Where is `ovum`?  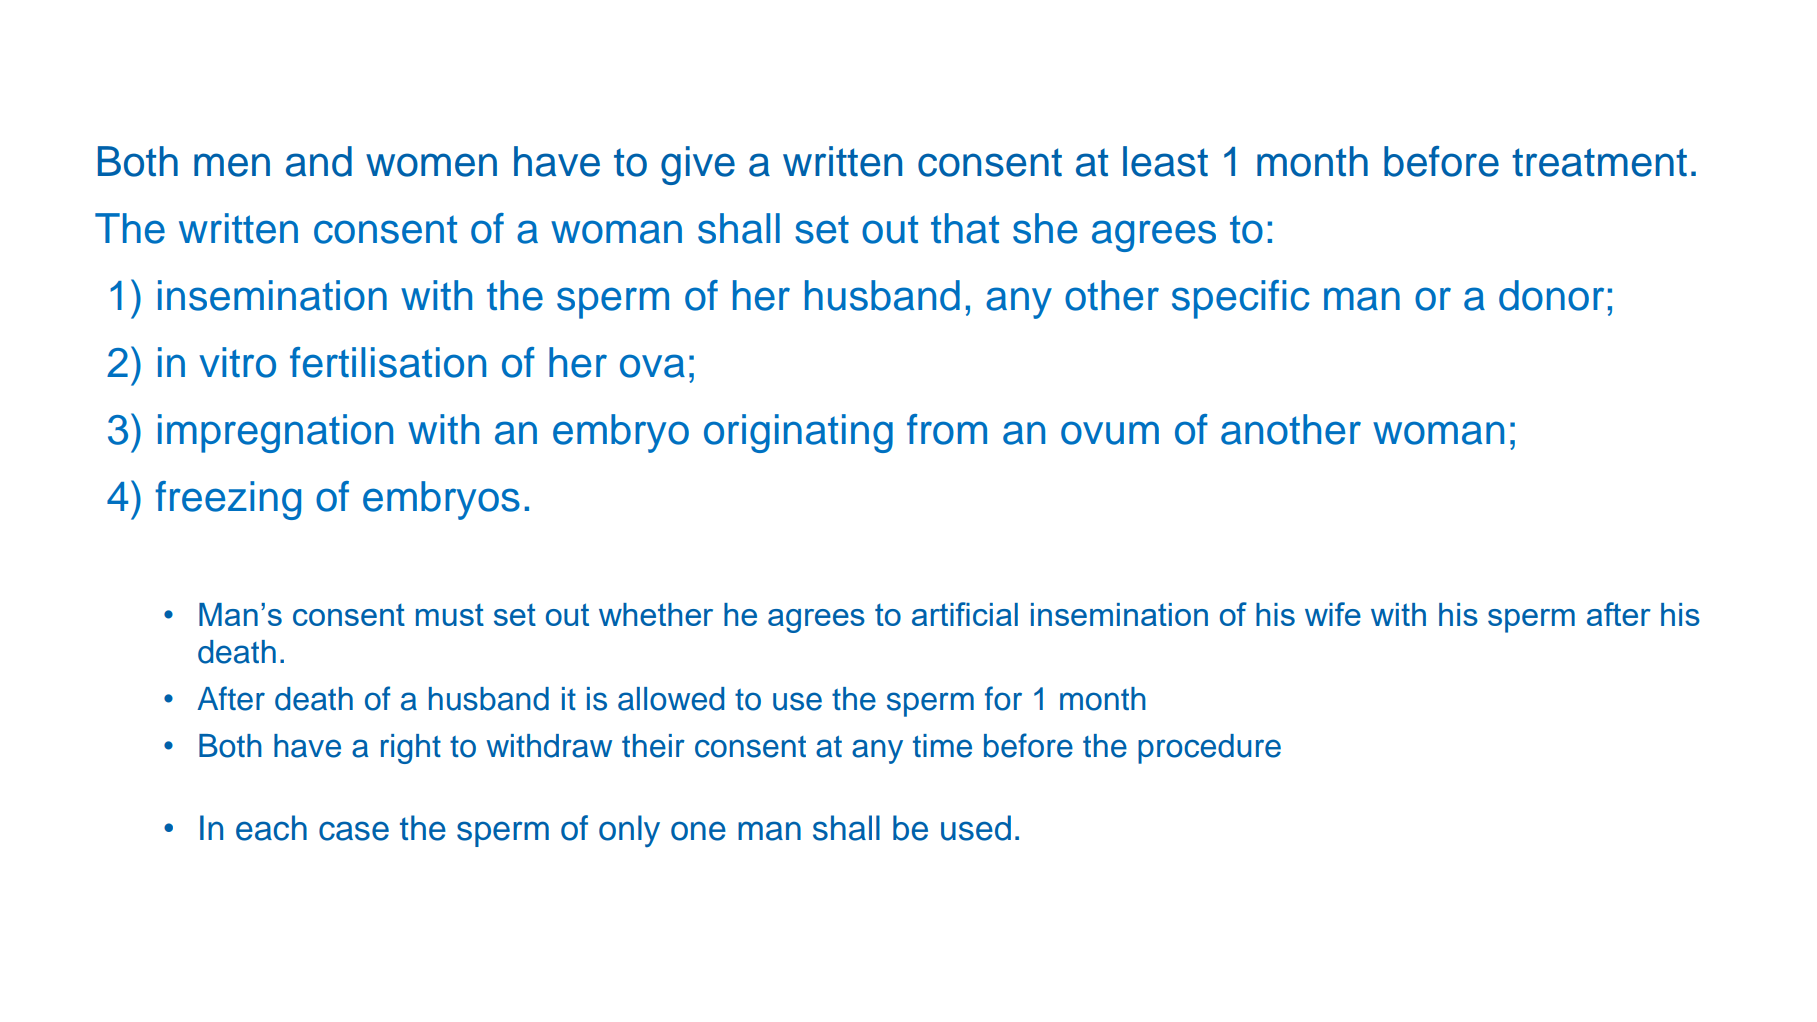 ovum is located at coordinates (1110, 433).
